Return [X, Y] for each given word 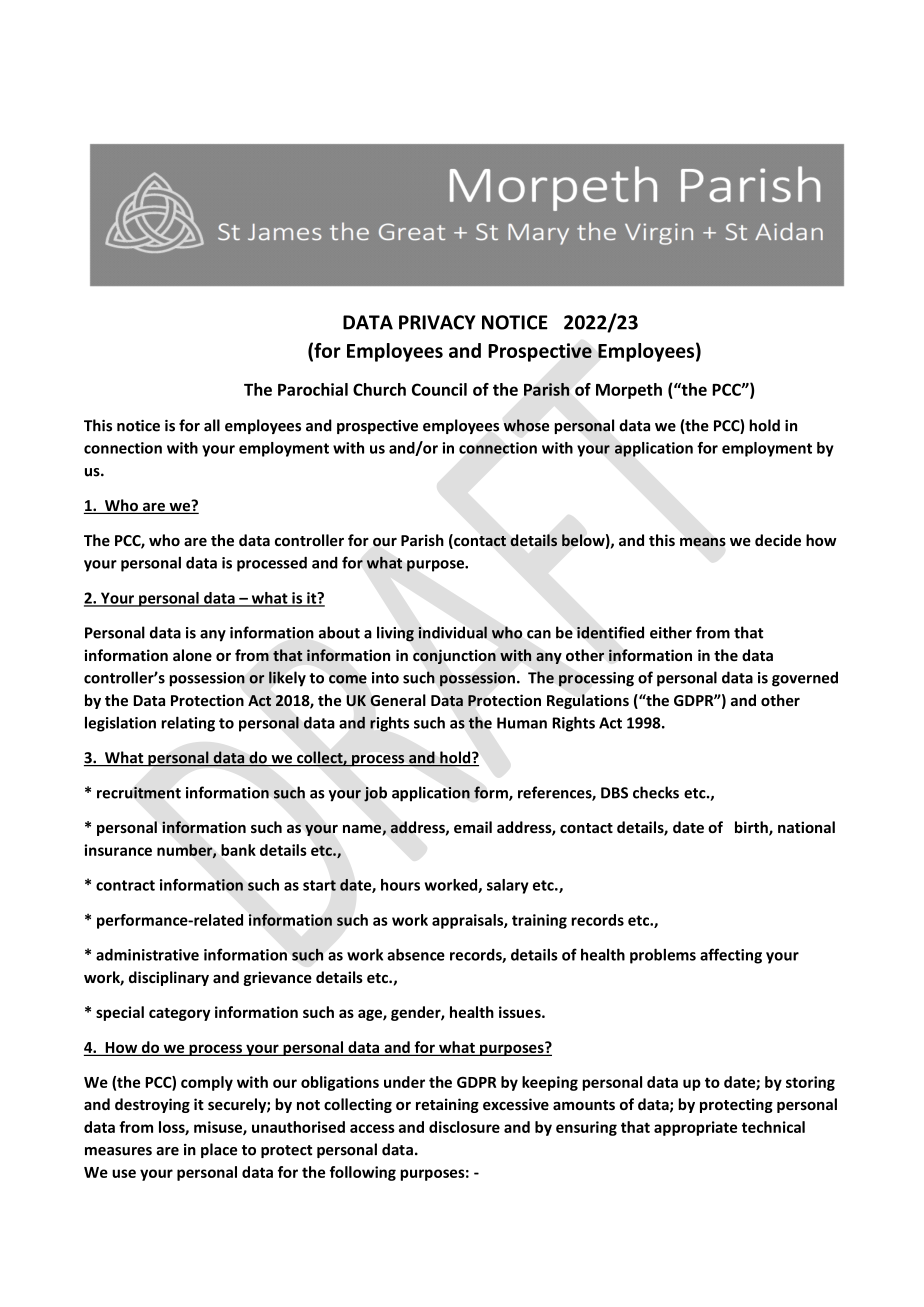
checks [656, 792]
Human [522, 723]
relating [188, 724]
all [212, 425]
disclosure [464, 1127]
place [219, 1150]
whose [526, 425]
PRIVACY [437, 322]
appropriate [695, 1128]
